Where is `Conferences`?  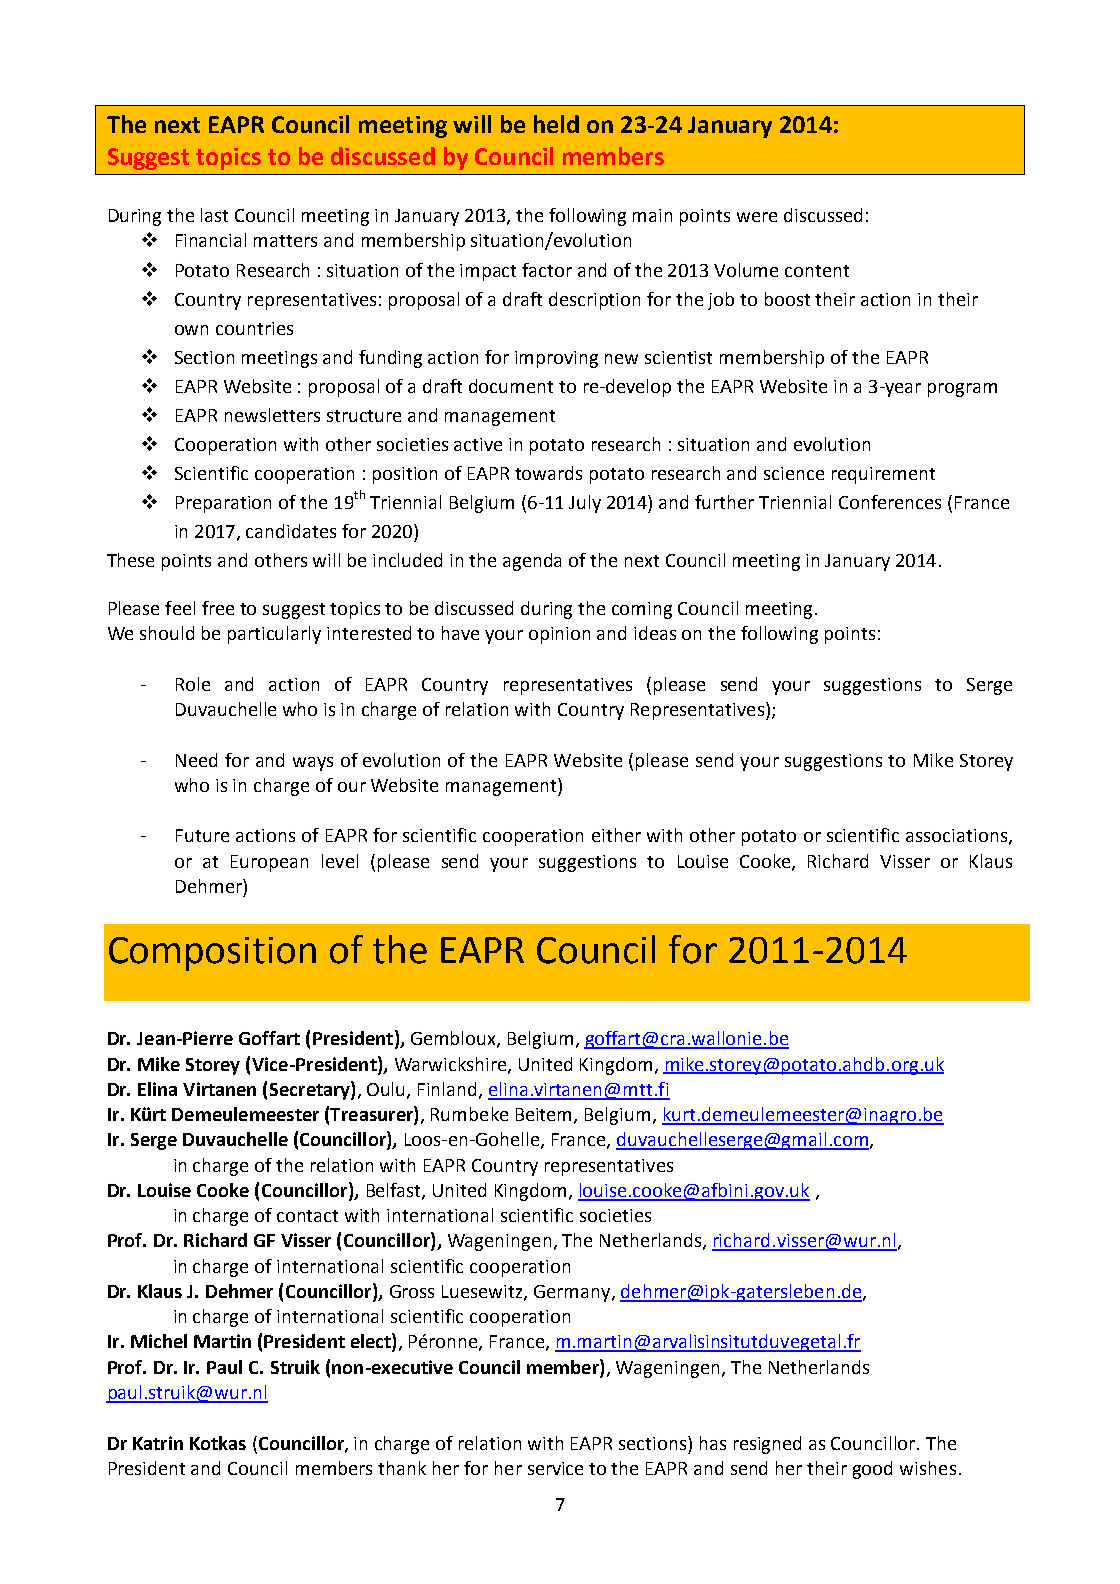 Conferences is located at coordinates (890, 502).
